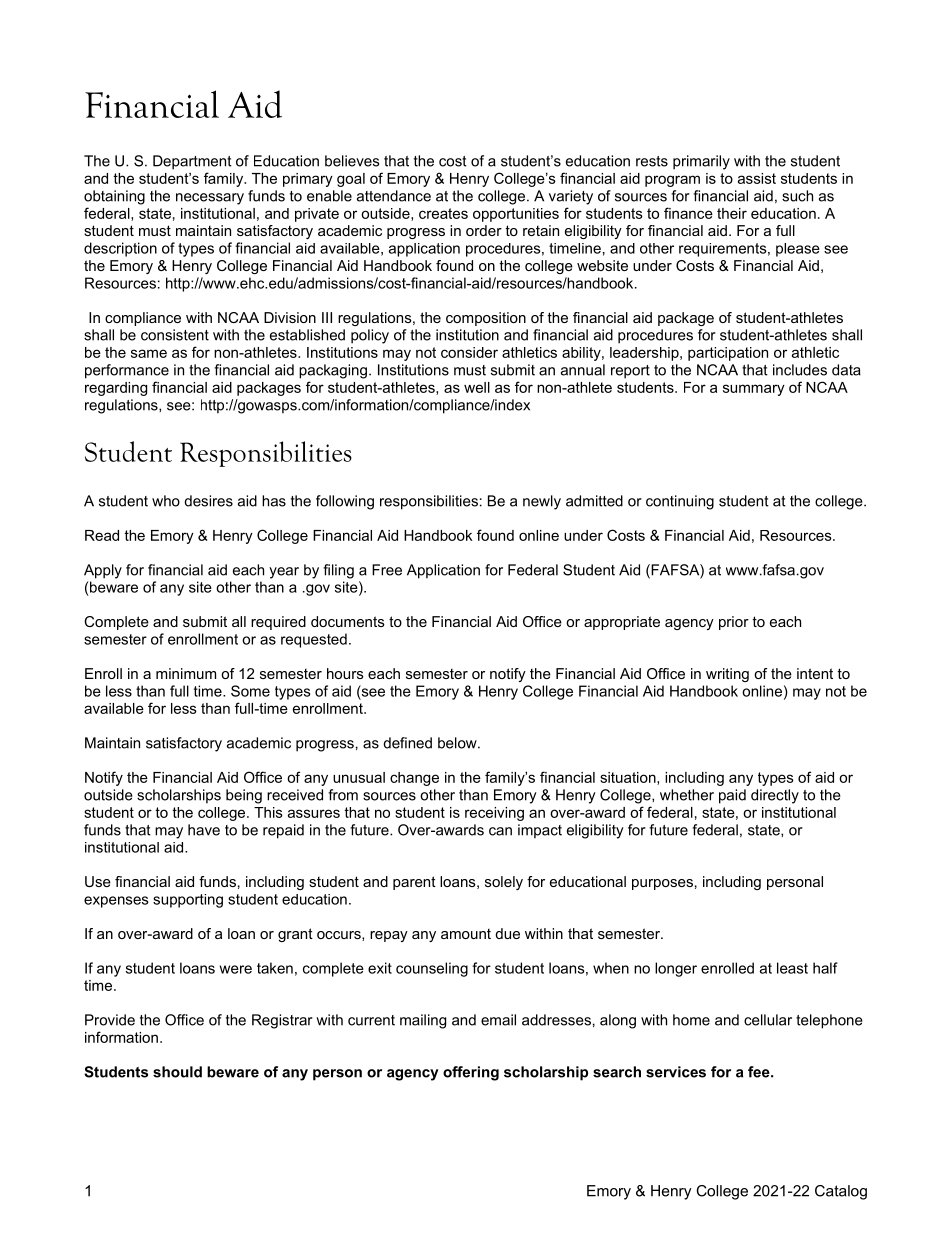 This screenshot has width=952, height=1233. What do you see at coordinates (210, 199) in the screenshot?
I see `necessary` at bounding box center [210, 199].
